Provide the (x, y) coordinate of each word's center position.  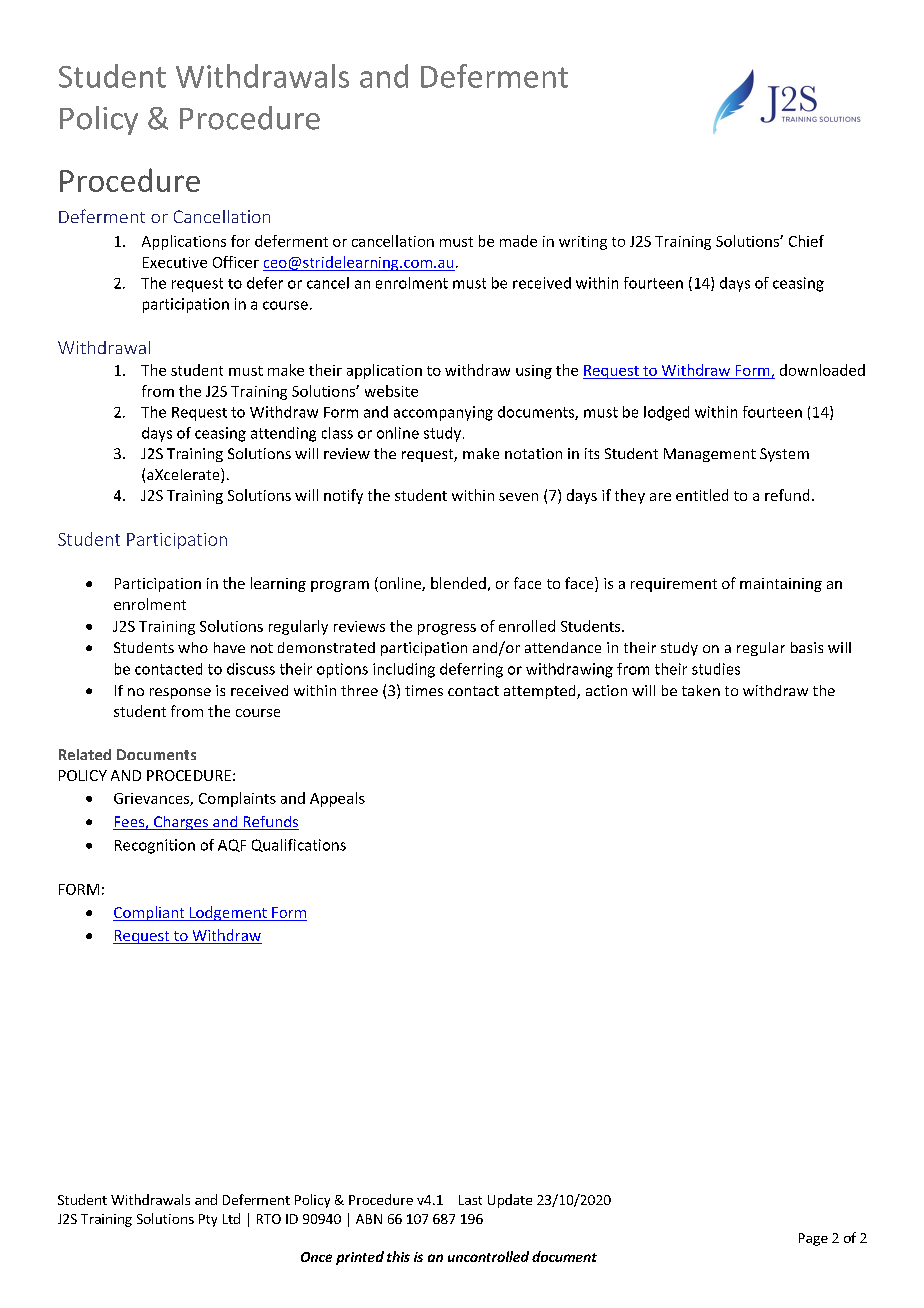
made (518, 241)
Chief (806, 241)
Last (470, 1200)
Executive (175, 262)
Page (813, 1239)
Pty (208, 1220)
